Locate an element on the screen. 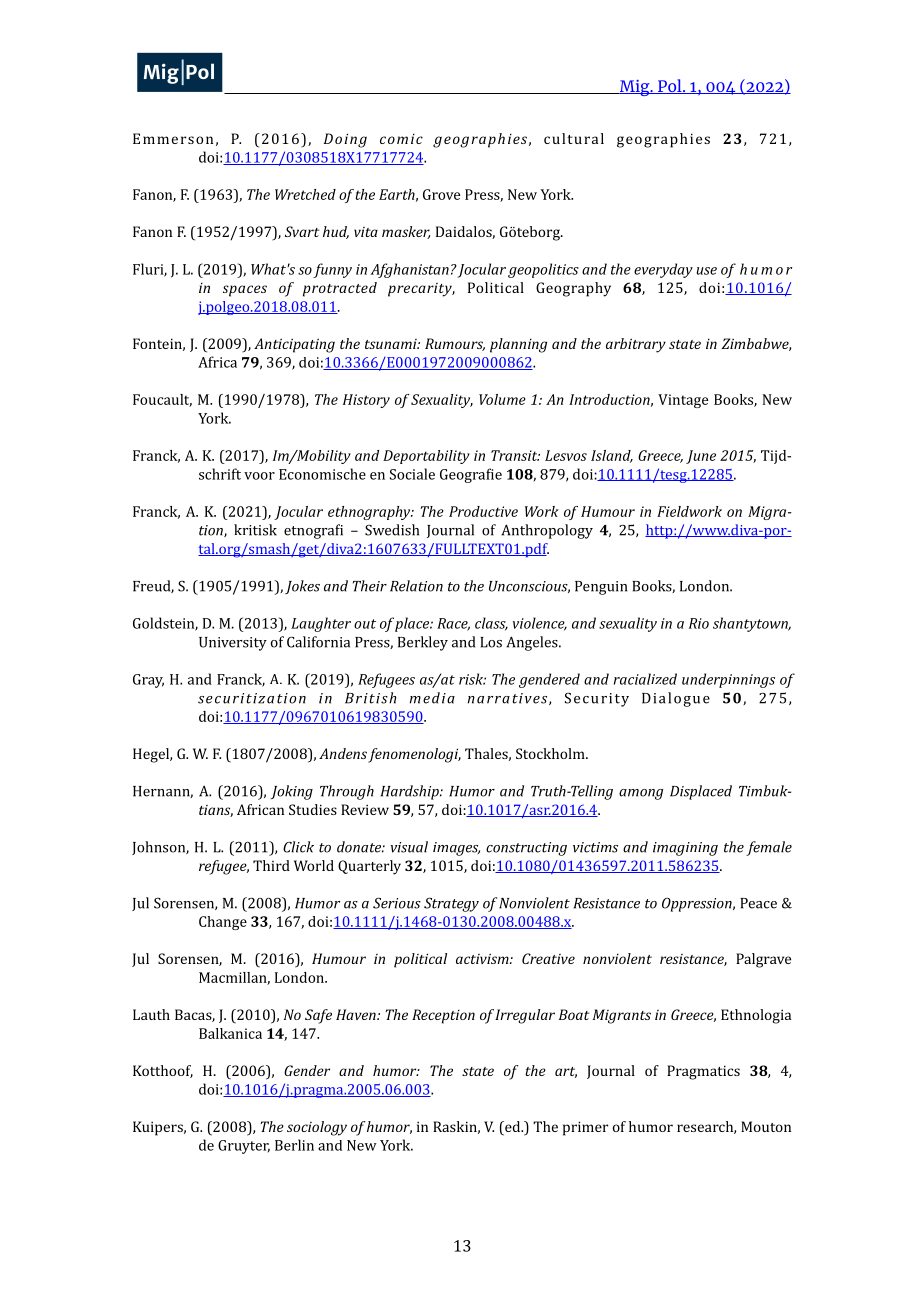 The height and width of the screenshot is (1308, 924). use is located at coordinates (707, 271).
